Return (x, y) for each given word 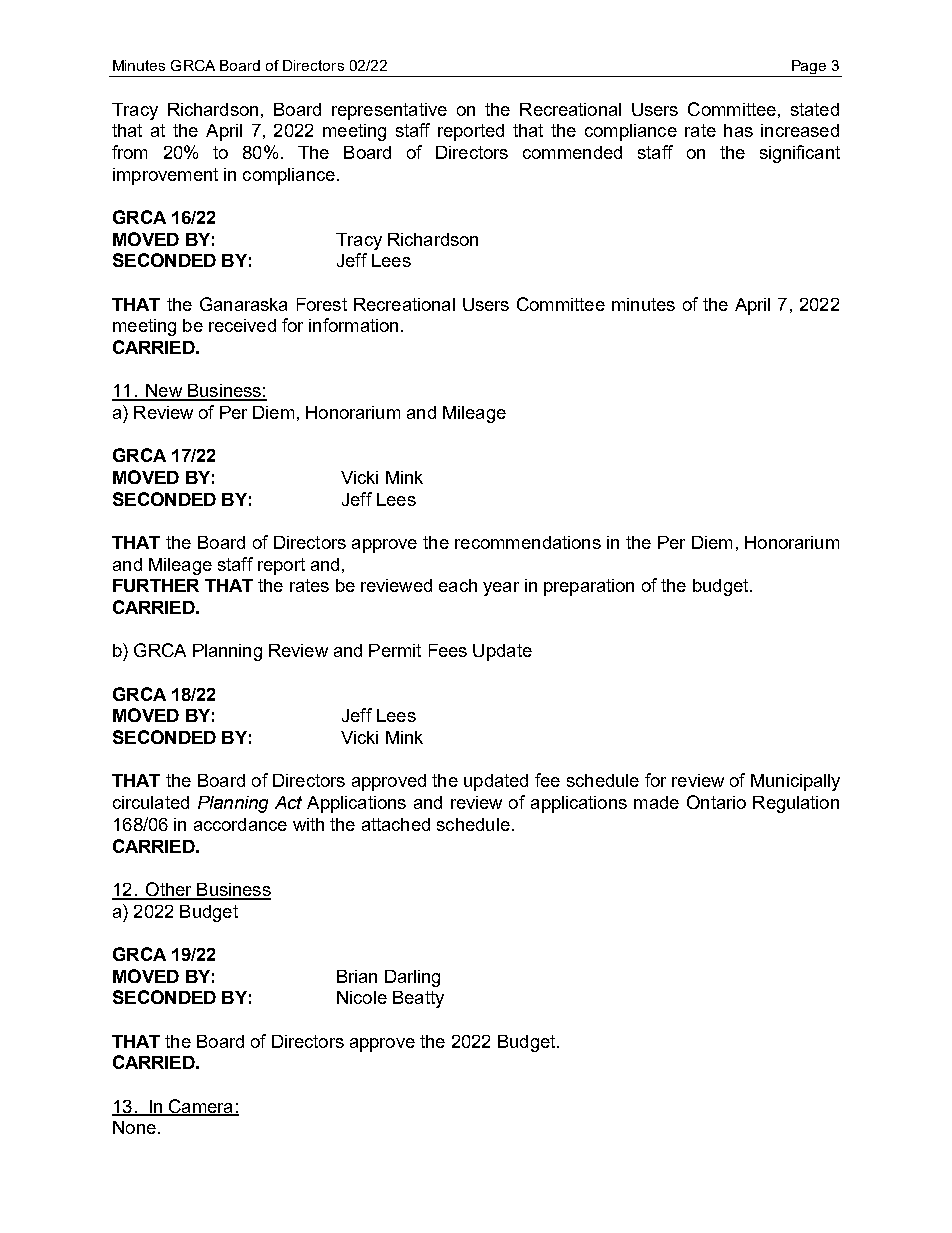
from (129, 152)
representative (389, 111)
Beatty (418, 999)
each (458, 585)
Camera (200, 1107)
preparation (589, 587)
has (738, 130)
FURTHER (156, 585)
